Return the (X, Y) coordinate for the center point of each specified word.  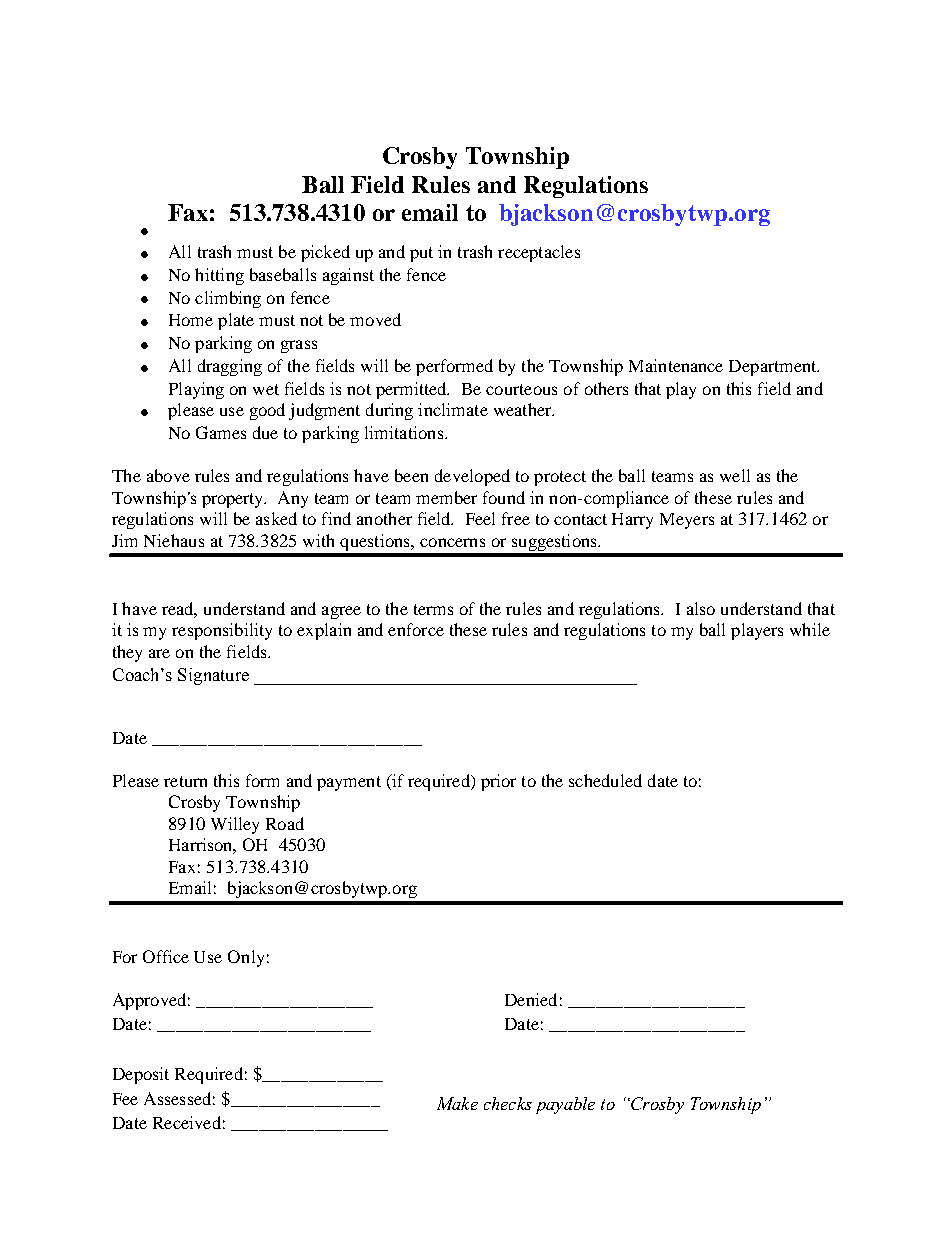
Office (166, 956)
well (735, 475)
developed (472, 477)
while (810, 629)
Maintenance (676, 365)
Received (187, 1122)
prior (498, 782)
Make (457, 1103)
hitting (219, 276)
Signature (213, 676)
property (234, 500)
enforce (416, 629)
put (421, 254)
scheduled (605, 780)
